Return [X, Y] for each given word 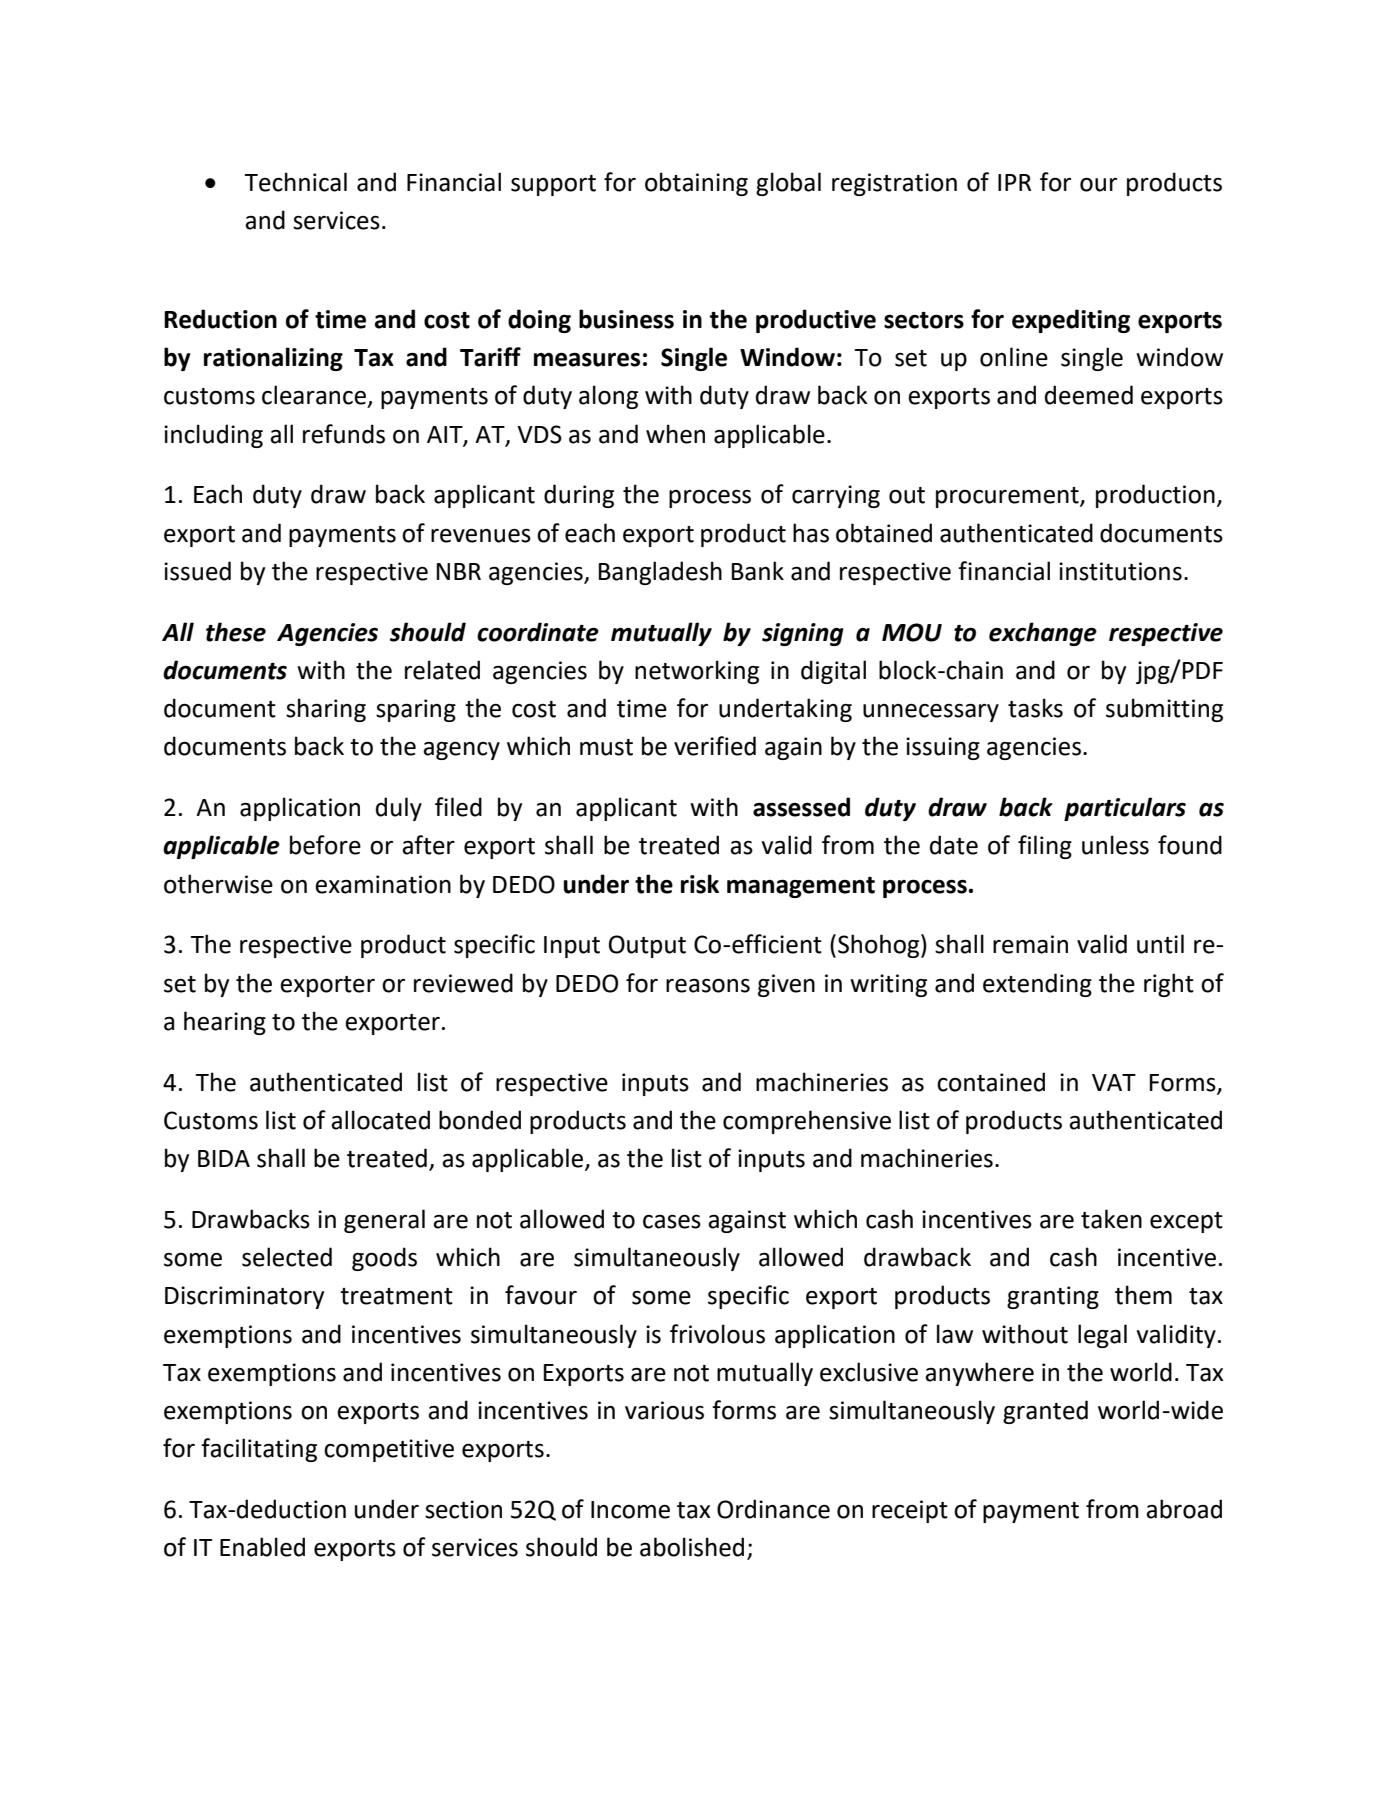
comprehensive [807, 1122]
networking [697, 672]
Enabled [262, 1547]
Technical [296, 182]
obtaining [696, 184]
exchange [1043, 634]
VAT [1114, 1082]
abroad [1184, 1509]
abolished [692, 1547]
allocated [380, 1120]
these [236, 632]
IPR [1014, 182]
